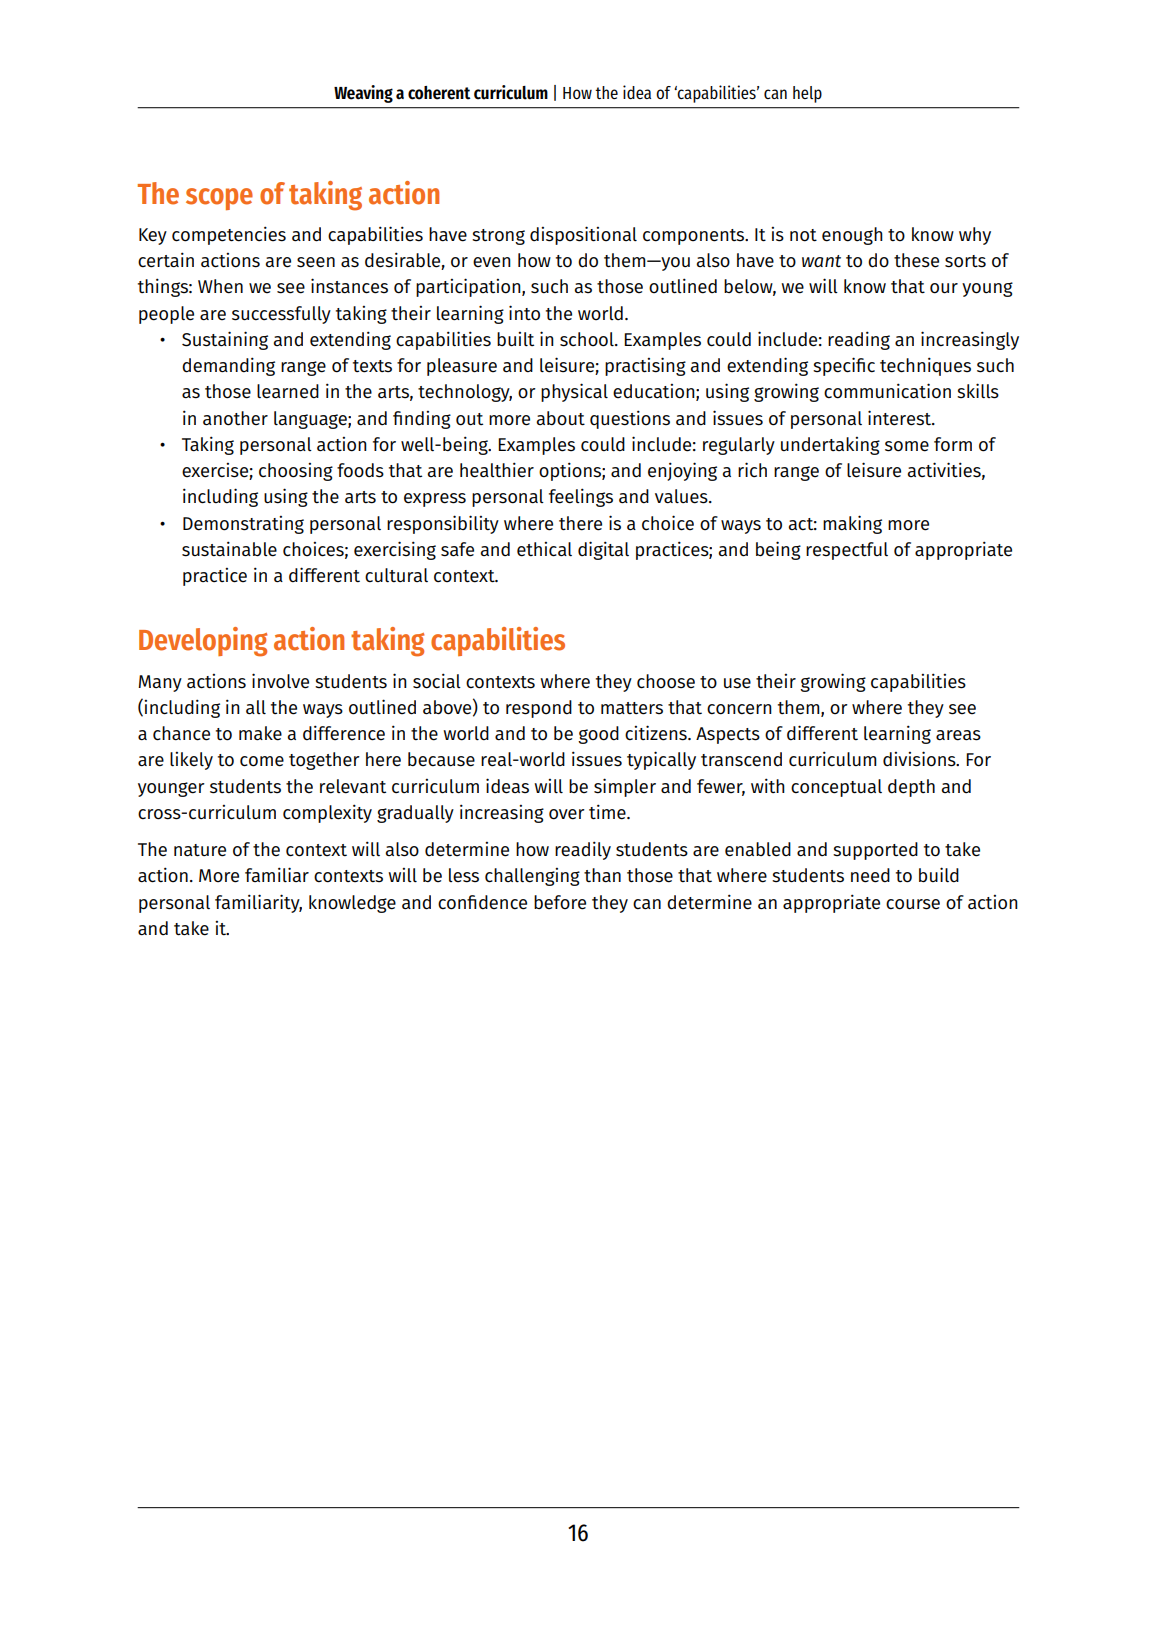  I want to click on help, so click(807, 94).
